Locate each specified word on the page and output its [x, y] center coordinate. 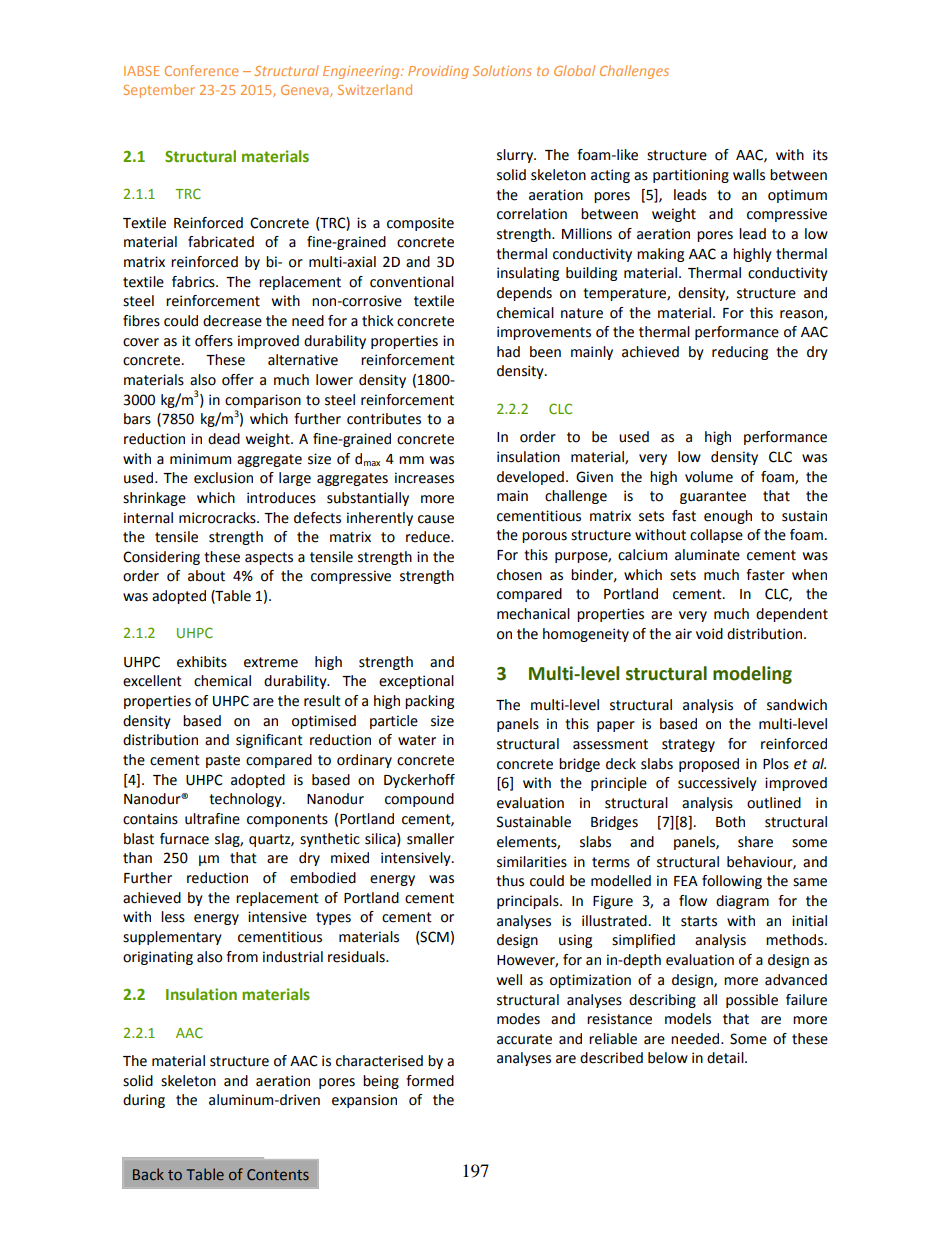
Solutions [502, 70]
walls [749, 175]
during [144, 1101]
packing [429, 702]
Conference [201, 70]
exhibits [202, 662]
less [173, 917]
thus [510, 881]
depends [524, 294]
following [732, 882]
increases [424, 478]
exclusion [223, 478]
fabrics [194, 282]
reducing [740, 353]
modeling [752, 675]
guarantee [713, 497]
